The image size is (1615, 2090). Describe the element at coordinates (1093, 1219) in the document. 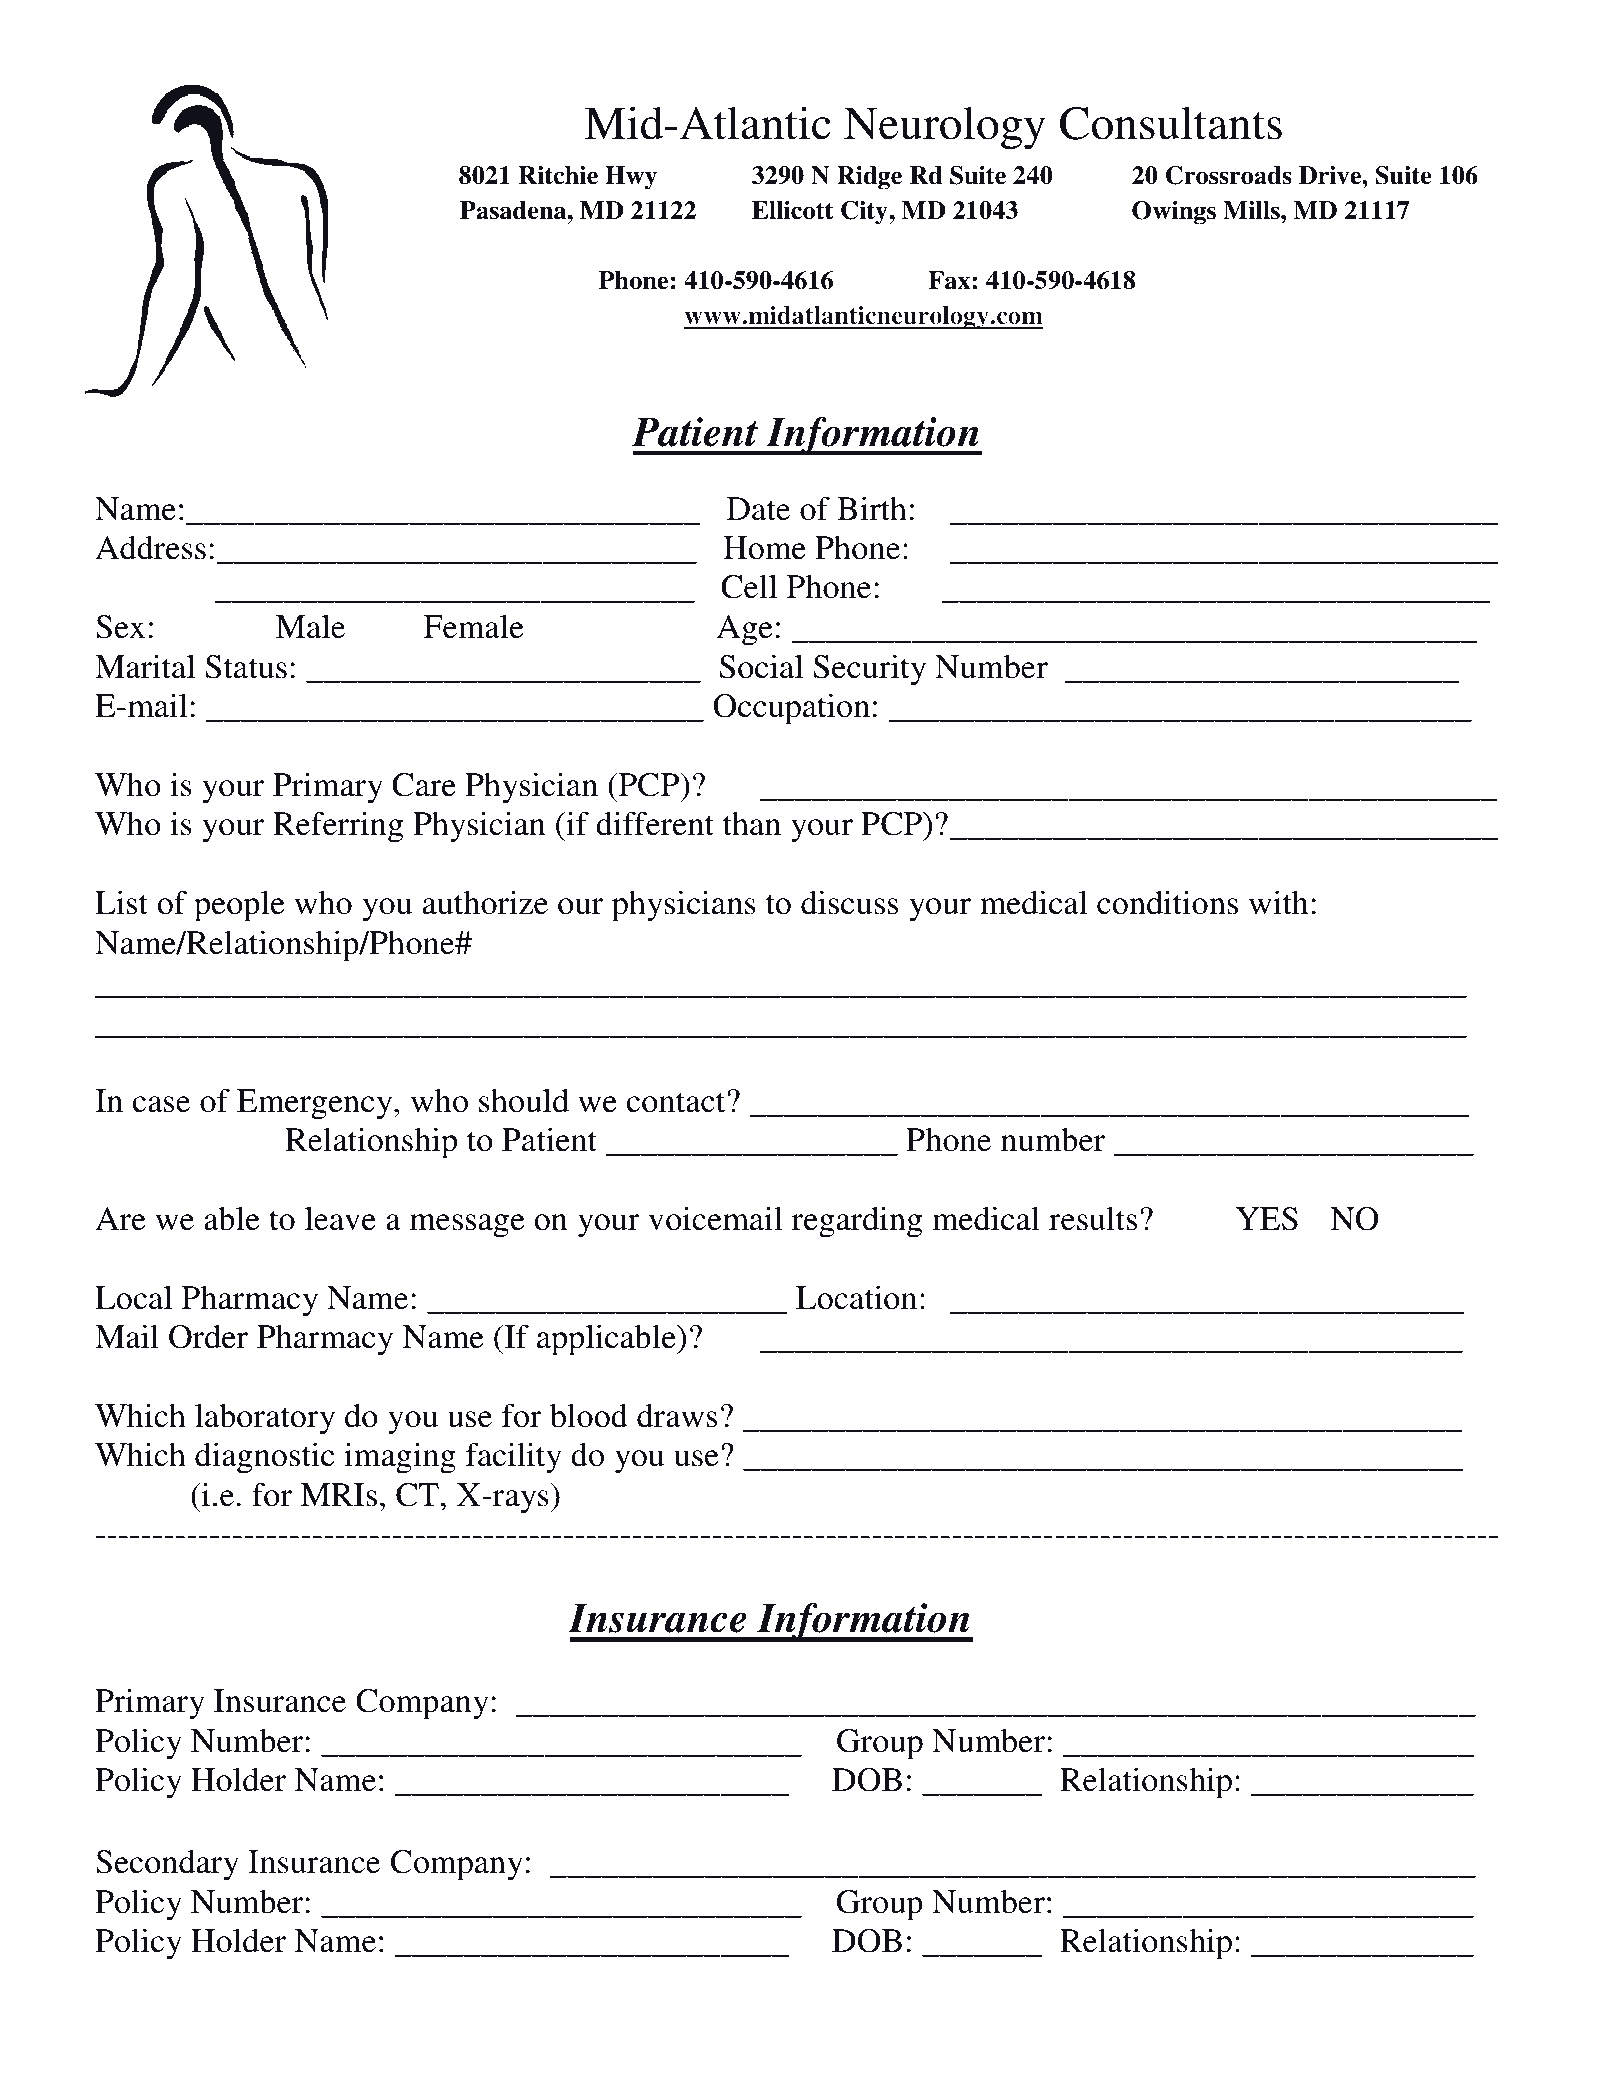

I see `results` at that location.
